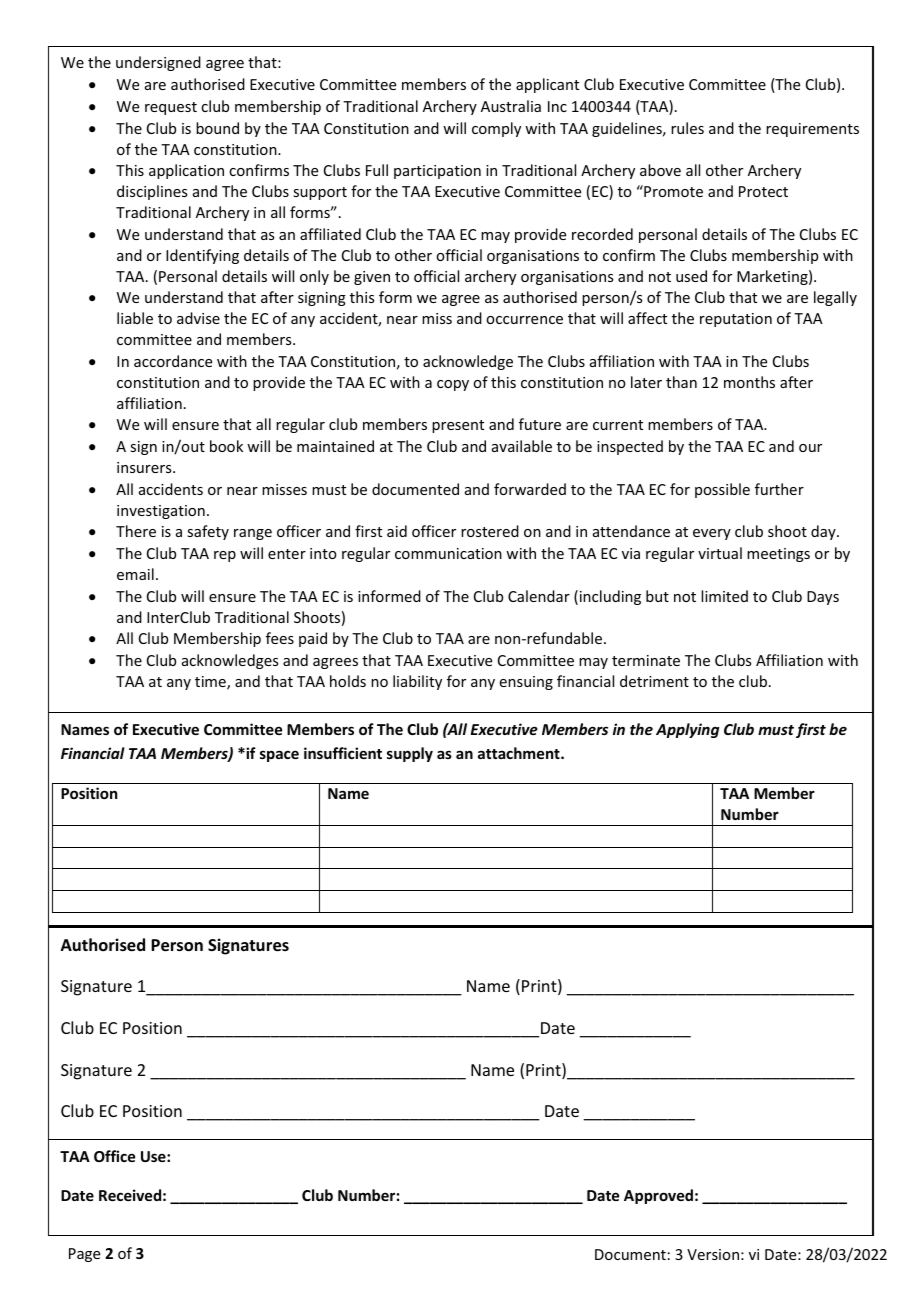 The image size is (924, 1308). Describe the element at coordinates (211, 683) in the screenshot. I see `time` at that location.
